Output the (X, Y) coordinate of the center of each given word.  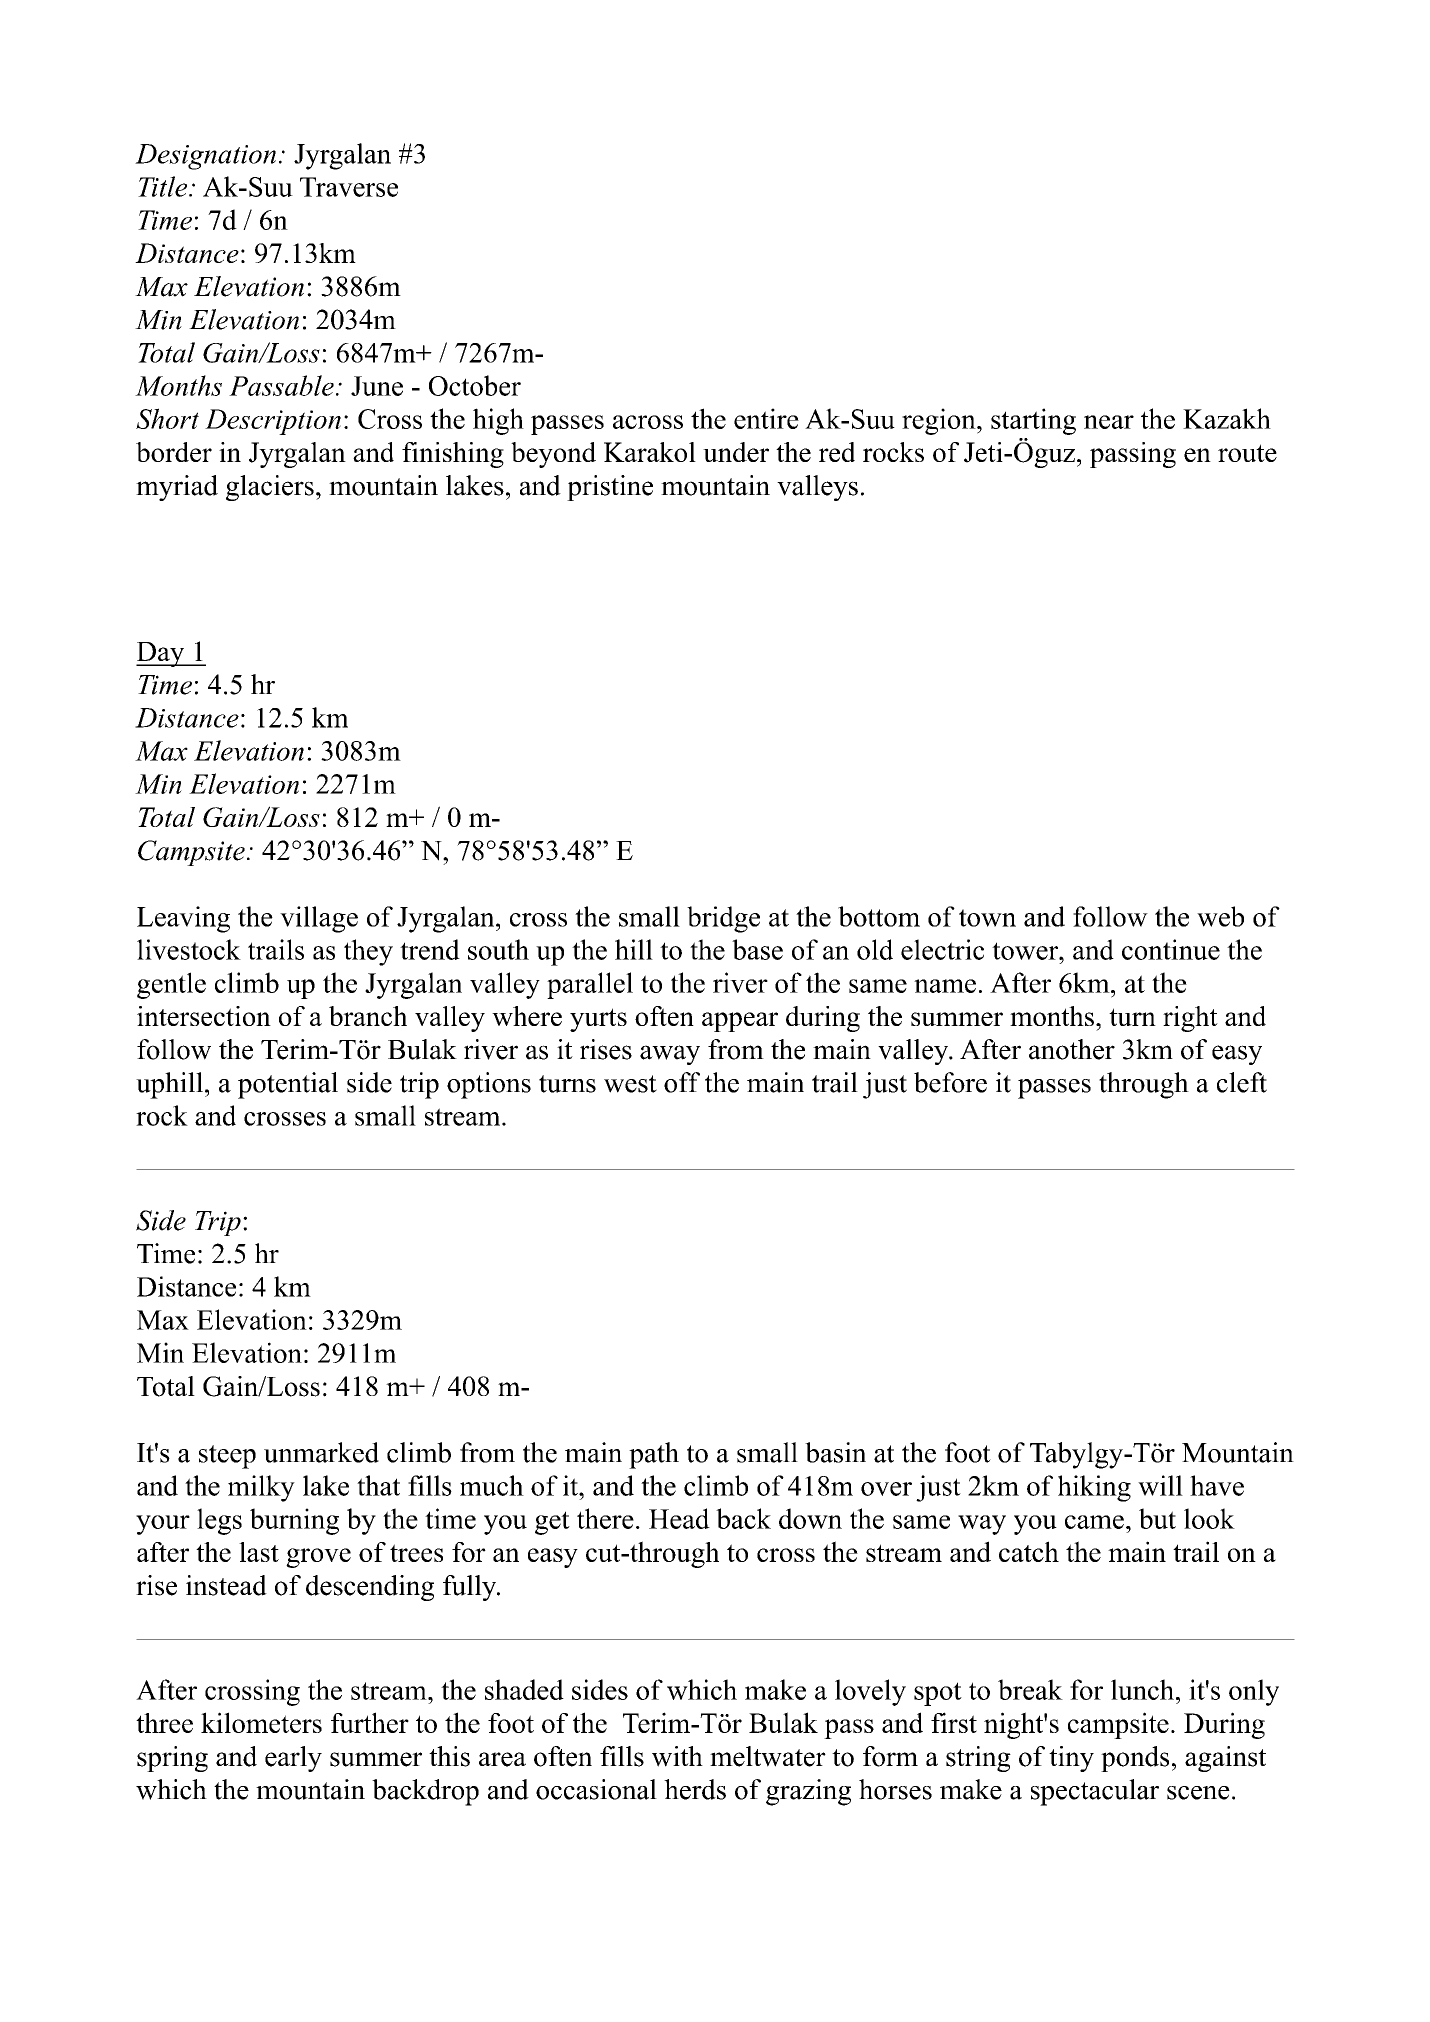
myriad (177, 488)
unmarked (321, 1452)
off (682, 1082)
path (654, 1455)
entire (766, 418)
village (319, 919)
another (1072, 1049)
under (736, 452)
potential (288, 1085)
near (1109, 422)
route (1247, 453)
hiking (1094, 1488)
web (1220, 916)
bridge (723, 919)
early (293, 1759)
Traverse (349, 187)
